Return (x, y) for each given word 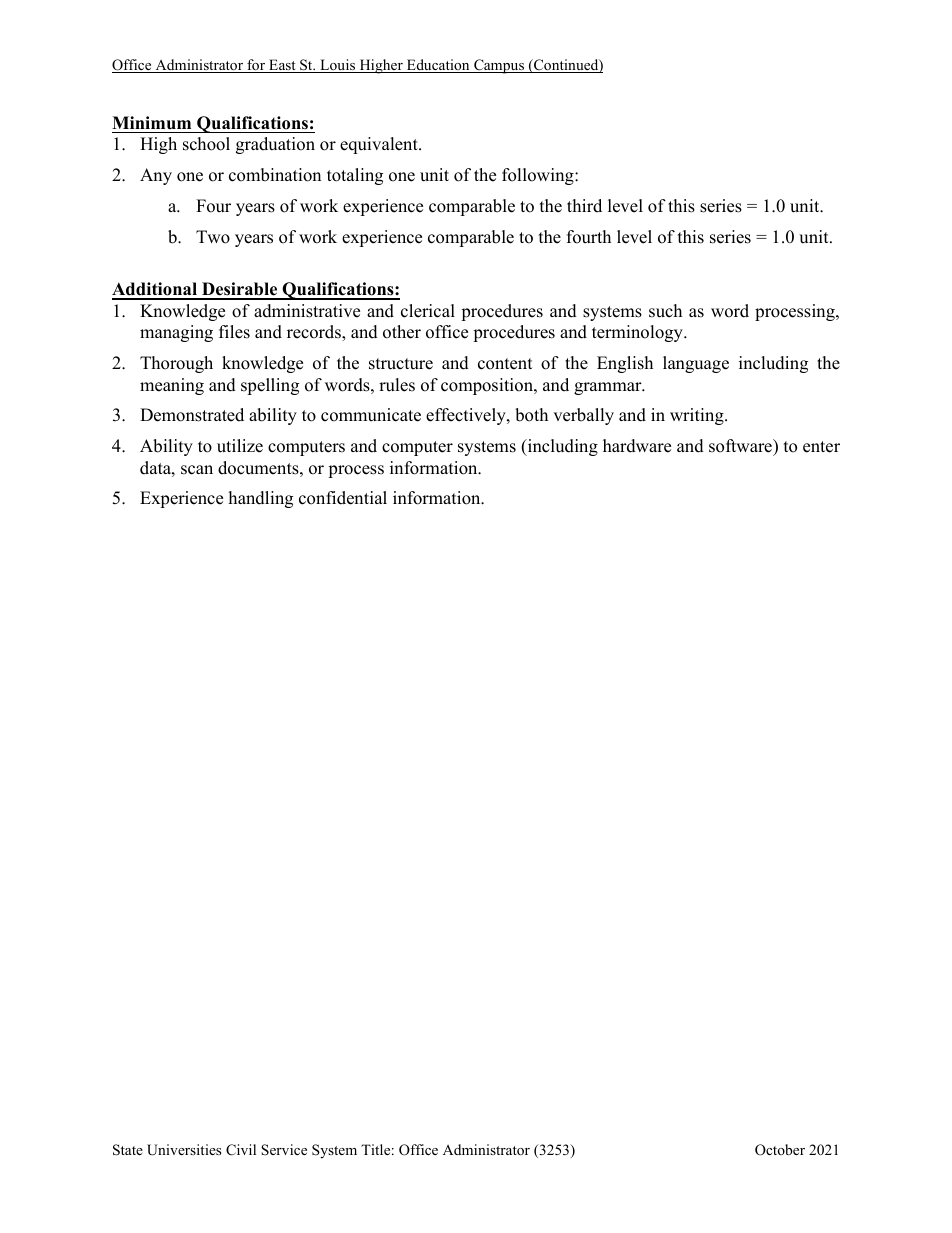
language (696, 364)
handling (261, 499)
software (741, 446)
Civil (241, 1150)
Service (284, 1150)
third (584, 206)
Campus (499, 66)
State (128, 1150)
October (780, 1150)
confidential (343, 498)
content (505, 364)
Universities (184, 1150)
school (206, 144)
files (234, 332)
